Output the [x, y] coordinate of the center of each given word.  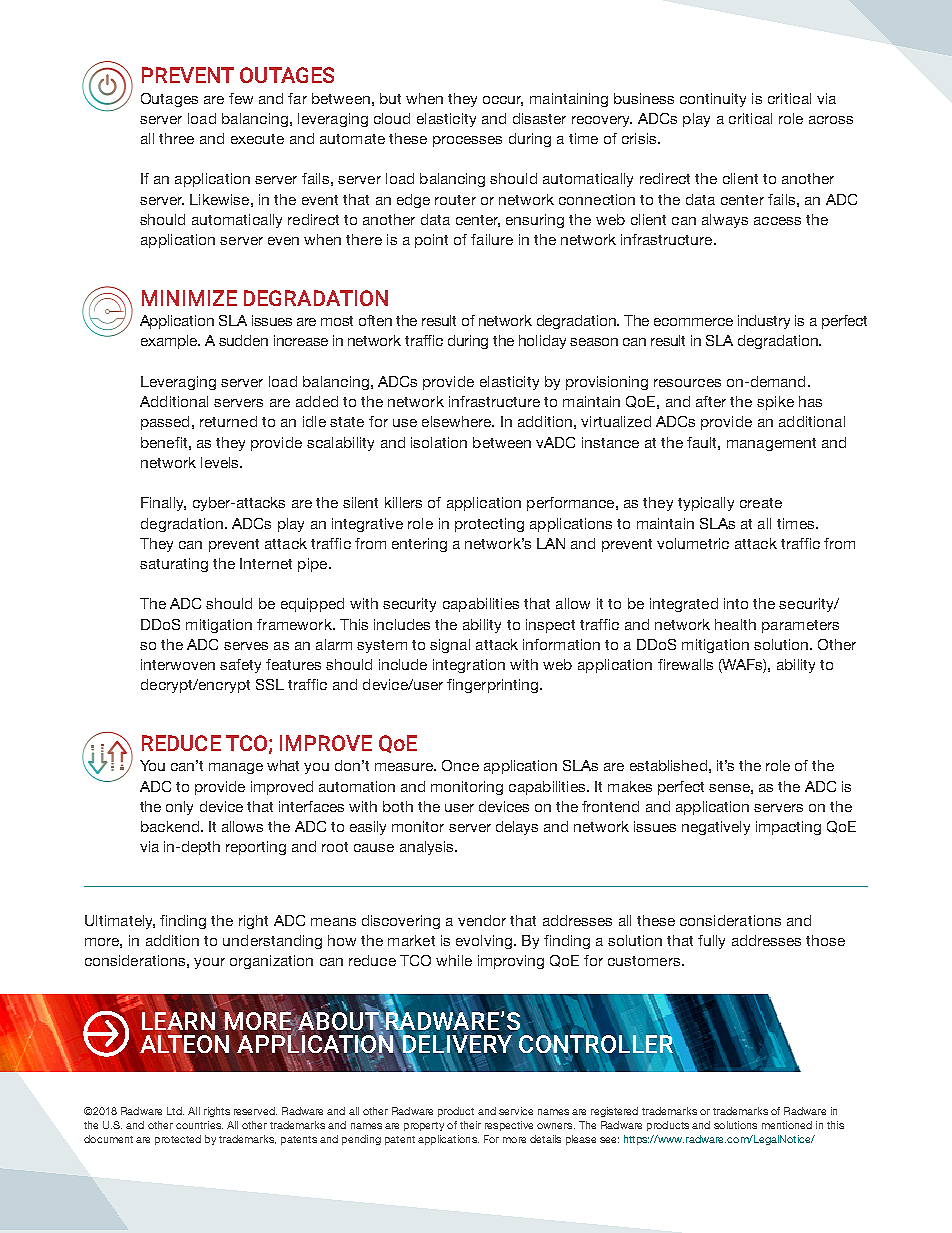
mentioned [787, 1125]
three [176, 138]
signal [450, 646]
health [735, 624]
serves [246, 646]
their [470, 1125]
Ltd [175, 1111]
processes [467, 141]
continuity [713, 100]
